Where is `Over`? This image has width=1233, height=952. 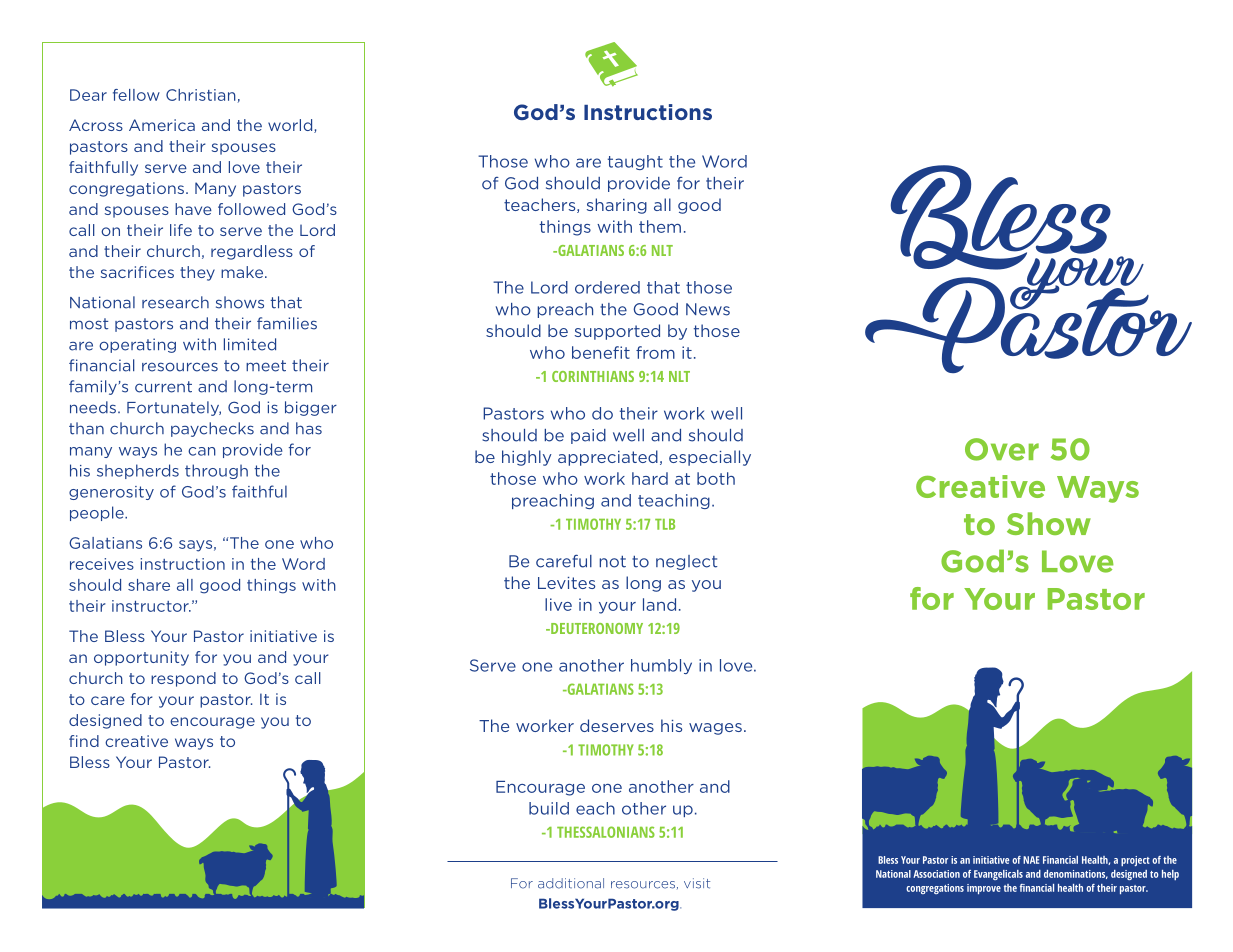 Over is located at coordinates (1002, 449).
